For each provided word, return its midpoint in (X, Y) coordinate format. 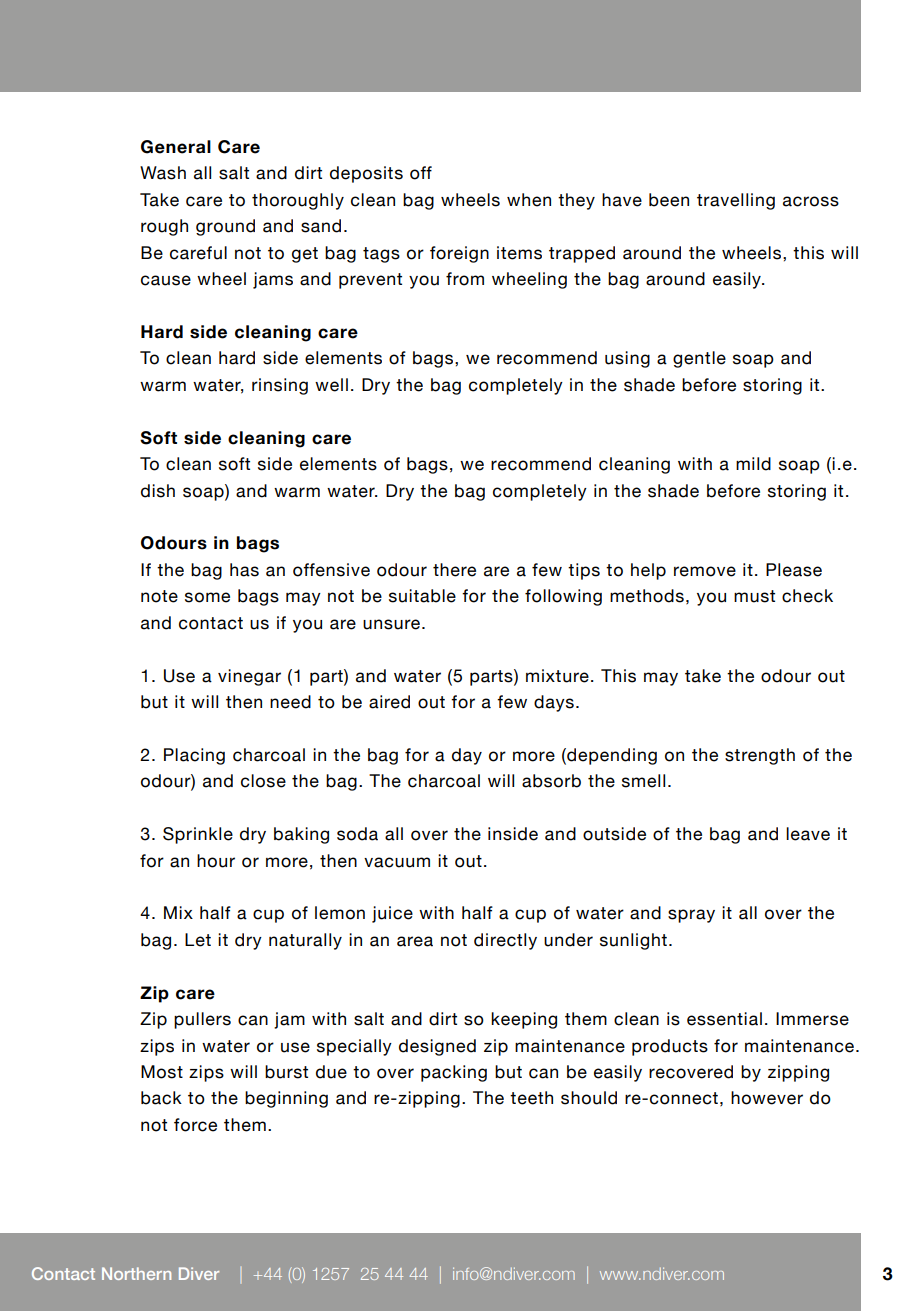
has (244, 570)
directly (505, 941)
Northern (136, 1273)
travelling (736, 201)
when (529, 200)
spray (691, 916)
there (454, 570)
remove (705, 571)
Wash (163, 173)
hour (216, 861)
